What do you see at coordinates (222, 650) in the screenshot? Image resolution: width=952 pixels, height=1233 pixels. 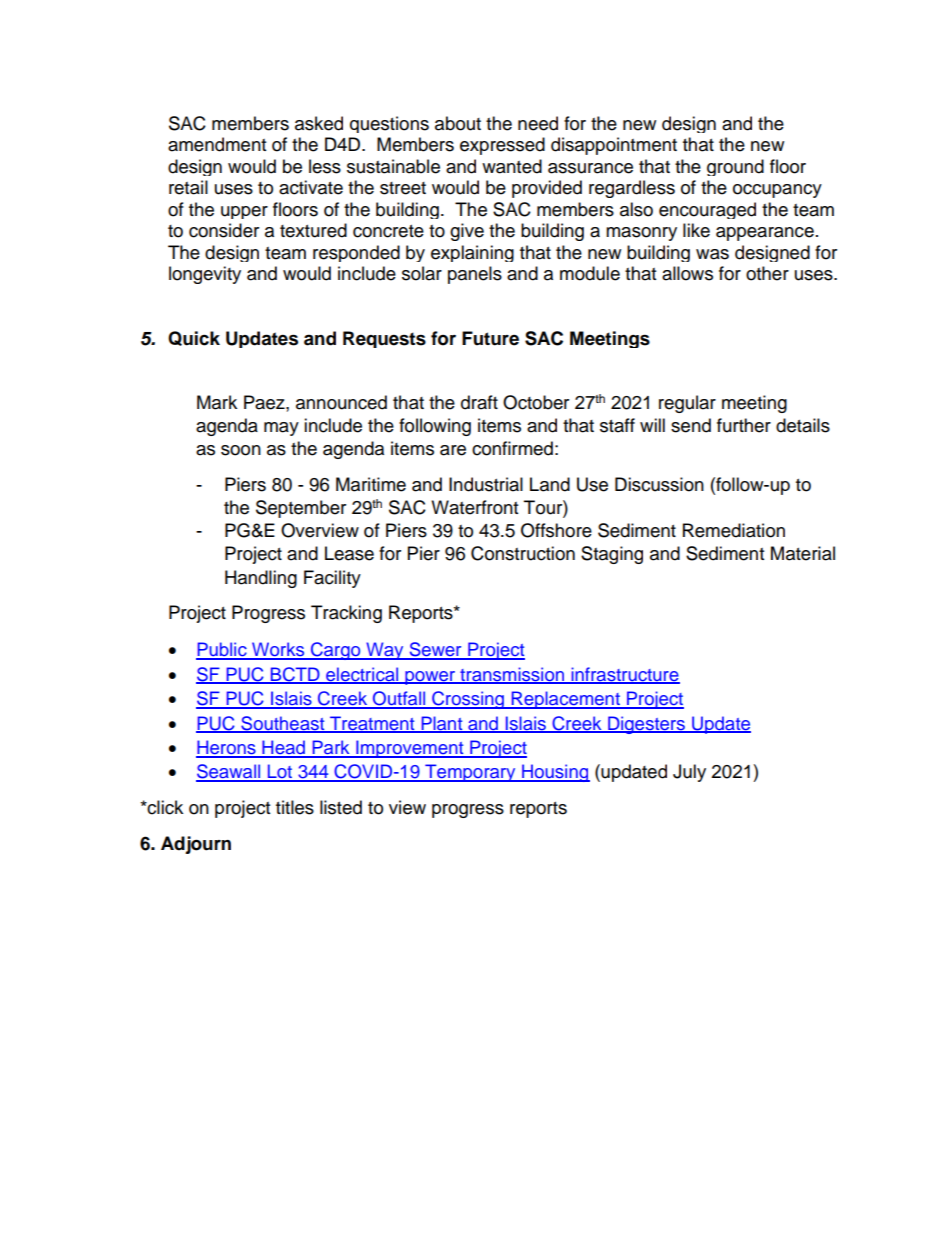 I see `Public` at bounding box center [222, 650].
